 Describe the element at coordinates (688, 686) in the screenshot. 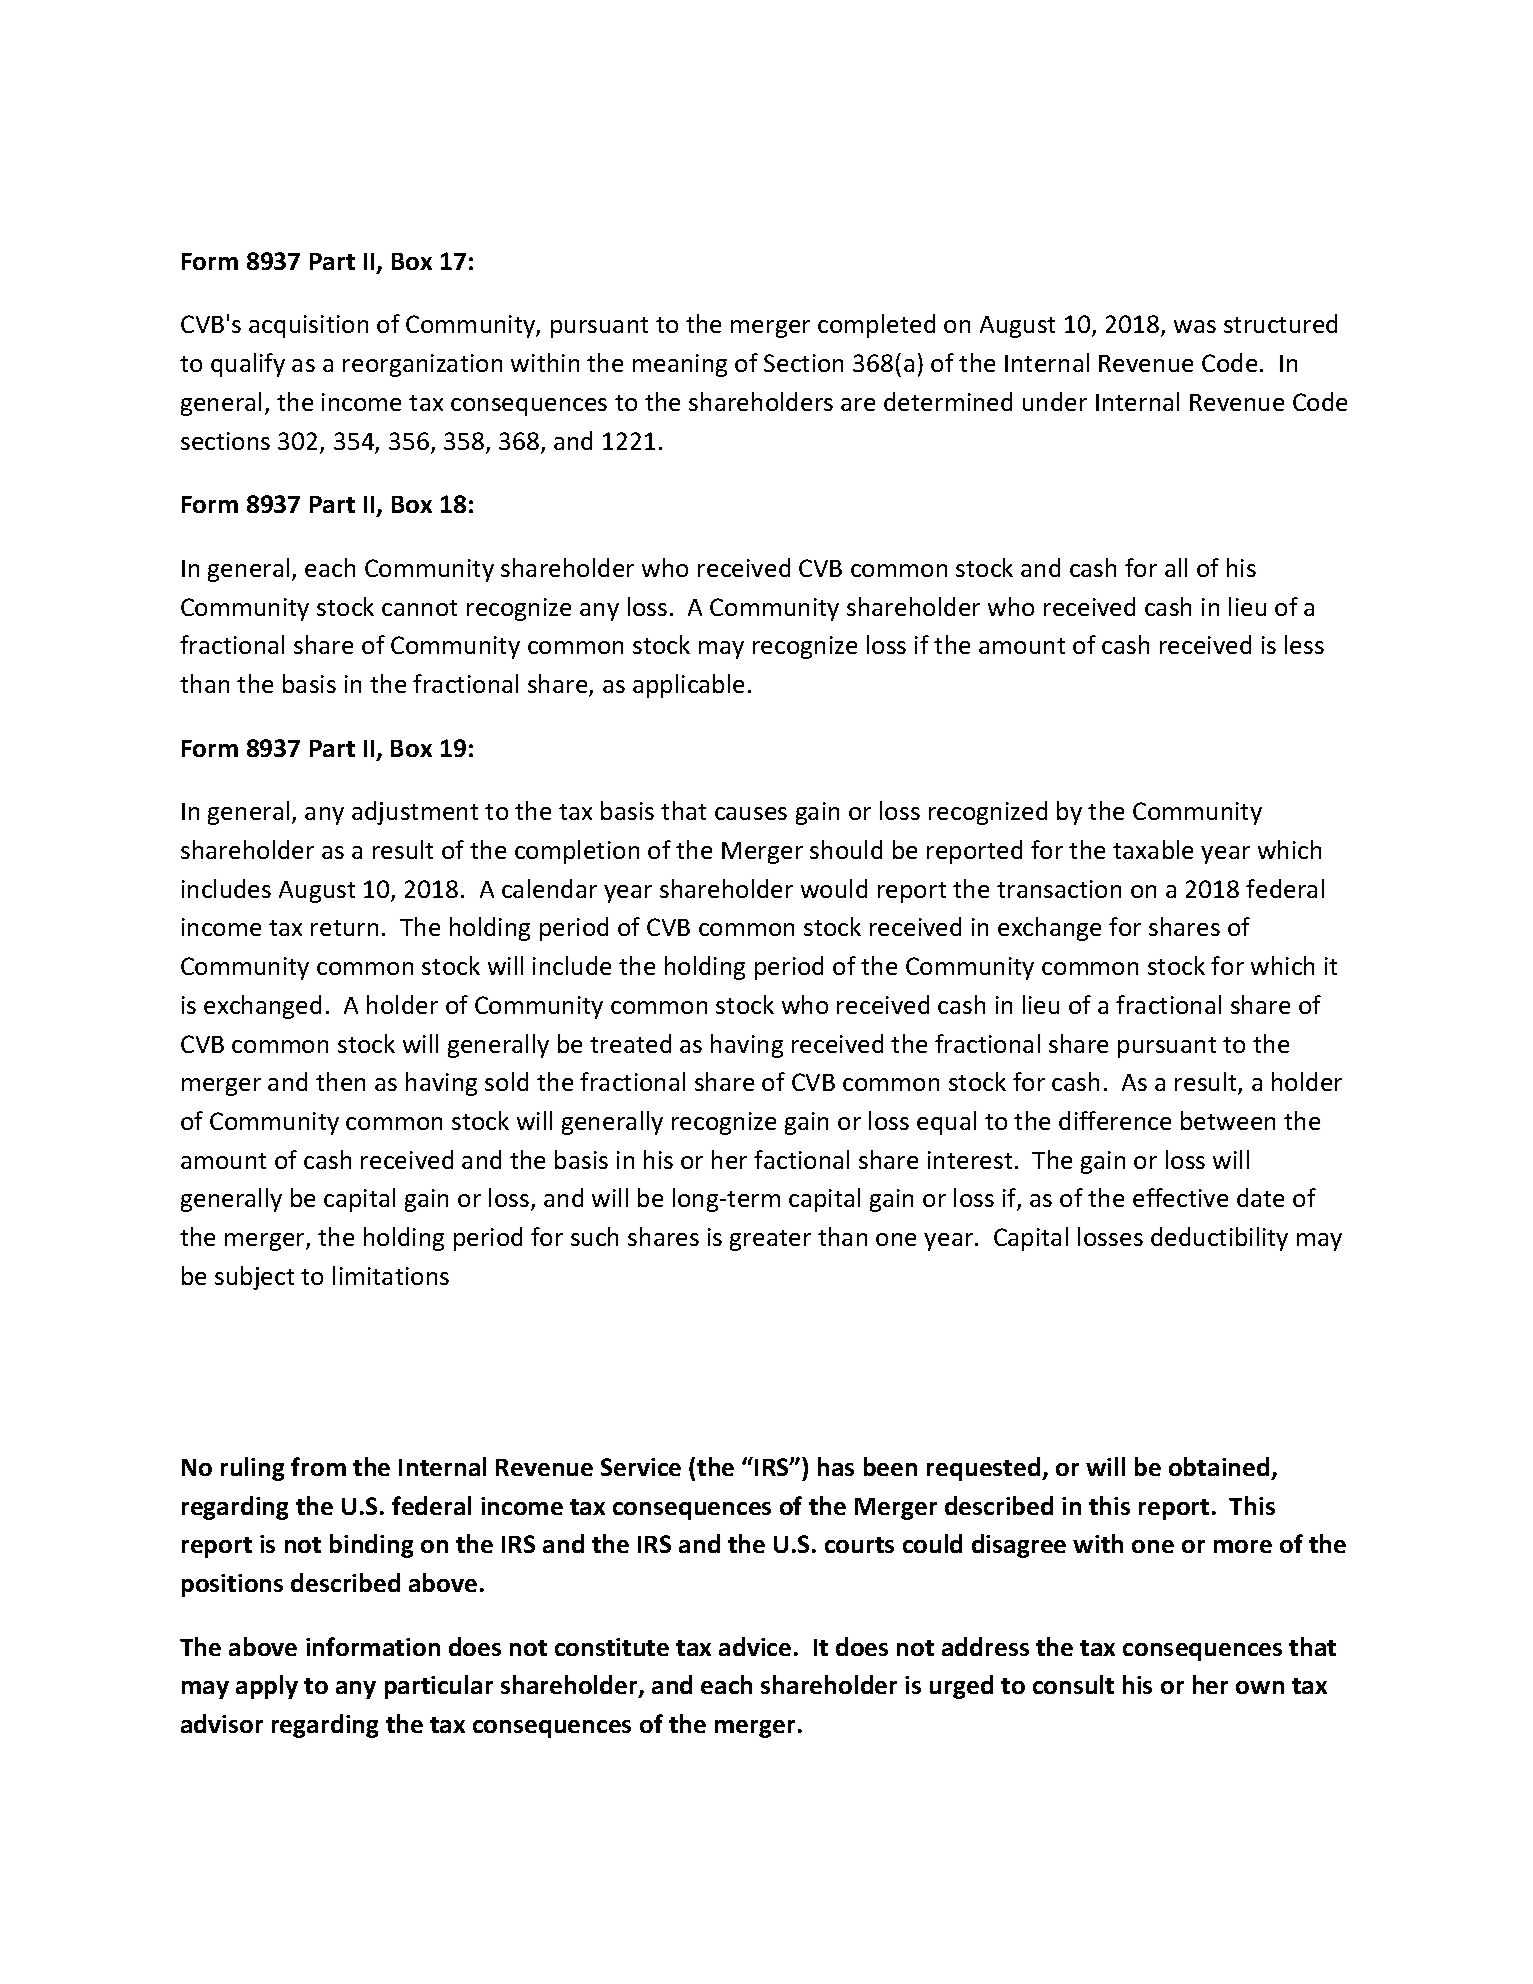

I see `applicable` at that location.
